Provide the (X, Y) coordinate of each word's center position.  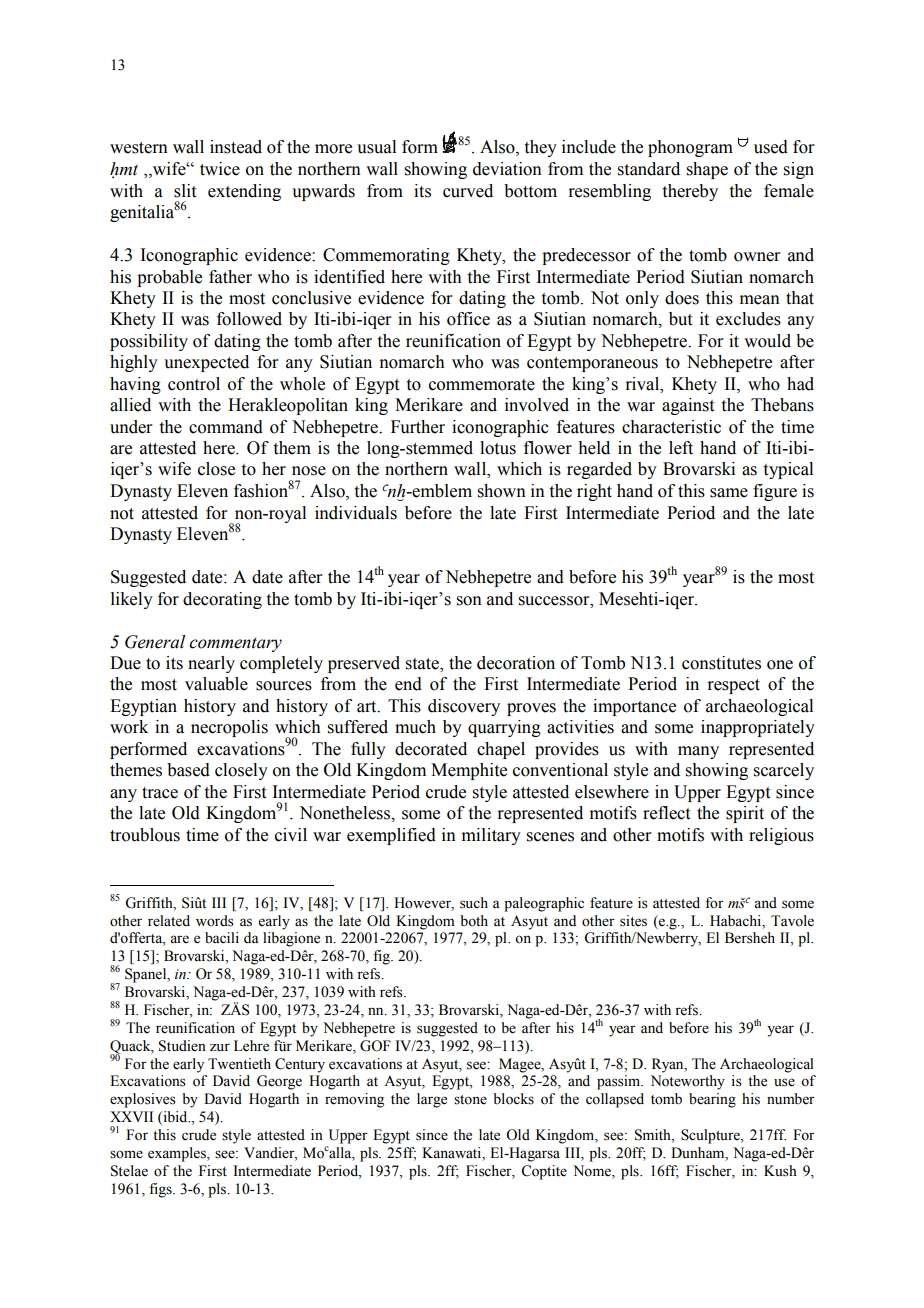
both (474, 921)
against (688, 406)
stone (470, 1100)
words (215, 921)
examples (178, 1154)
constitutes (721, 663)
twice (220, 169)
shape (707, 170)
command (226, 427)
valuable (216, 684)
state (423, 665)
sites (633, 921)
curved (468, 191)
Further (418, 427)
